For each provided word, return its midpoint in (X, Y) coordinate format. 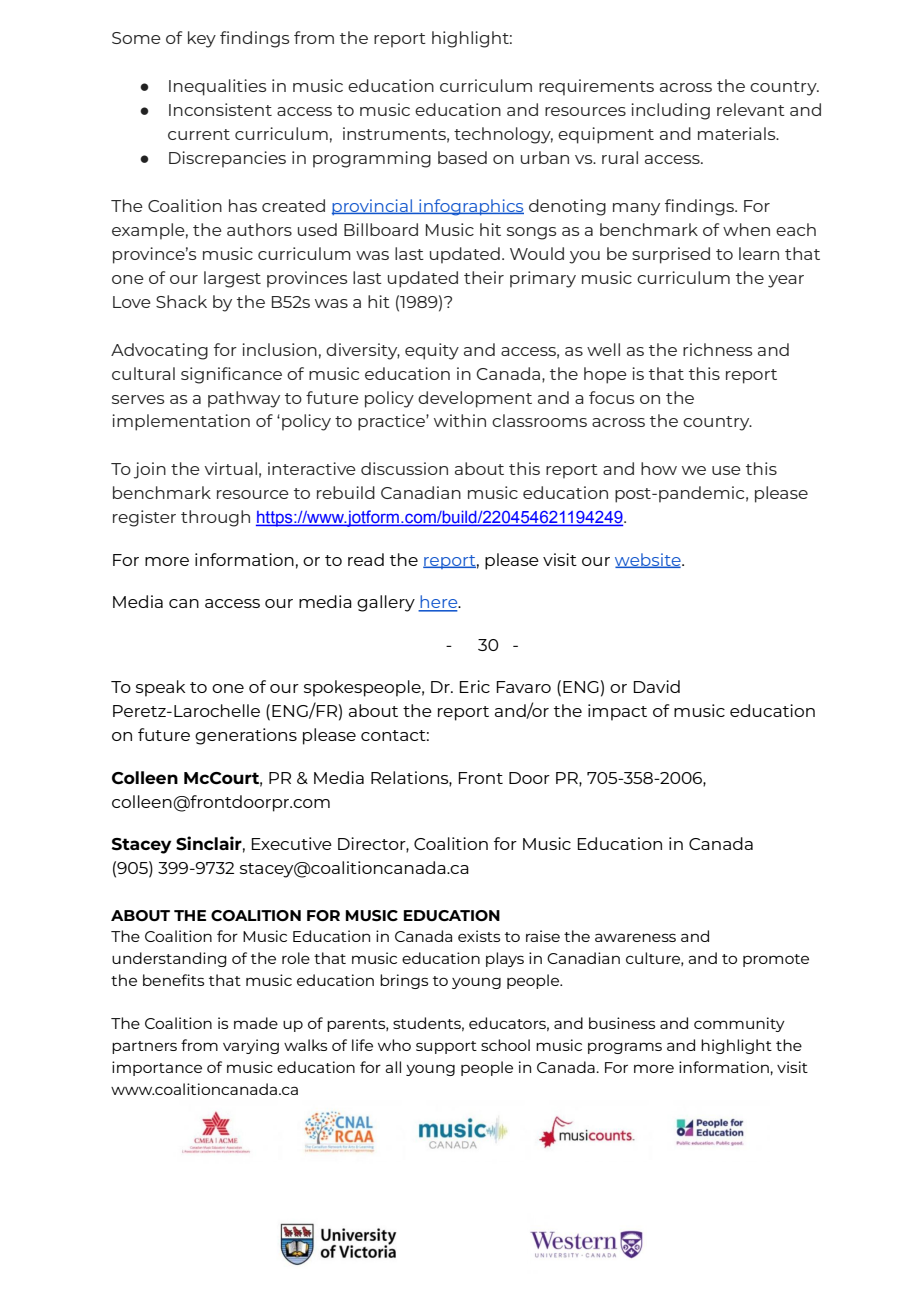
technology (503, 135)
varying (251, 1046)
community (739, 1024)
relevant (751, 109)
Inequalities (218, 87)
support (446, 1047)
